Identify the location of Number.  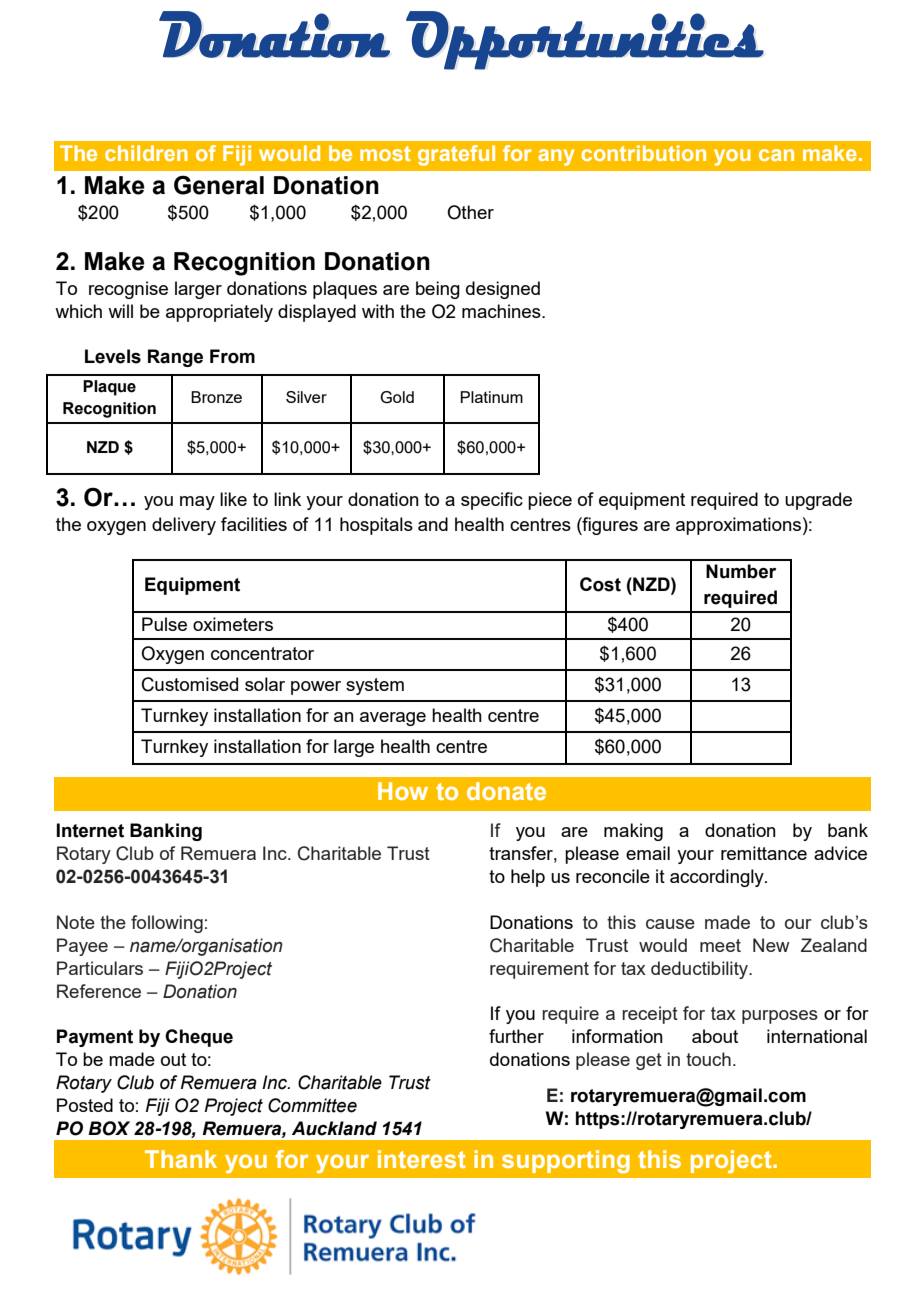
(741, 571).
